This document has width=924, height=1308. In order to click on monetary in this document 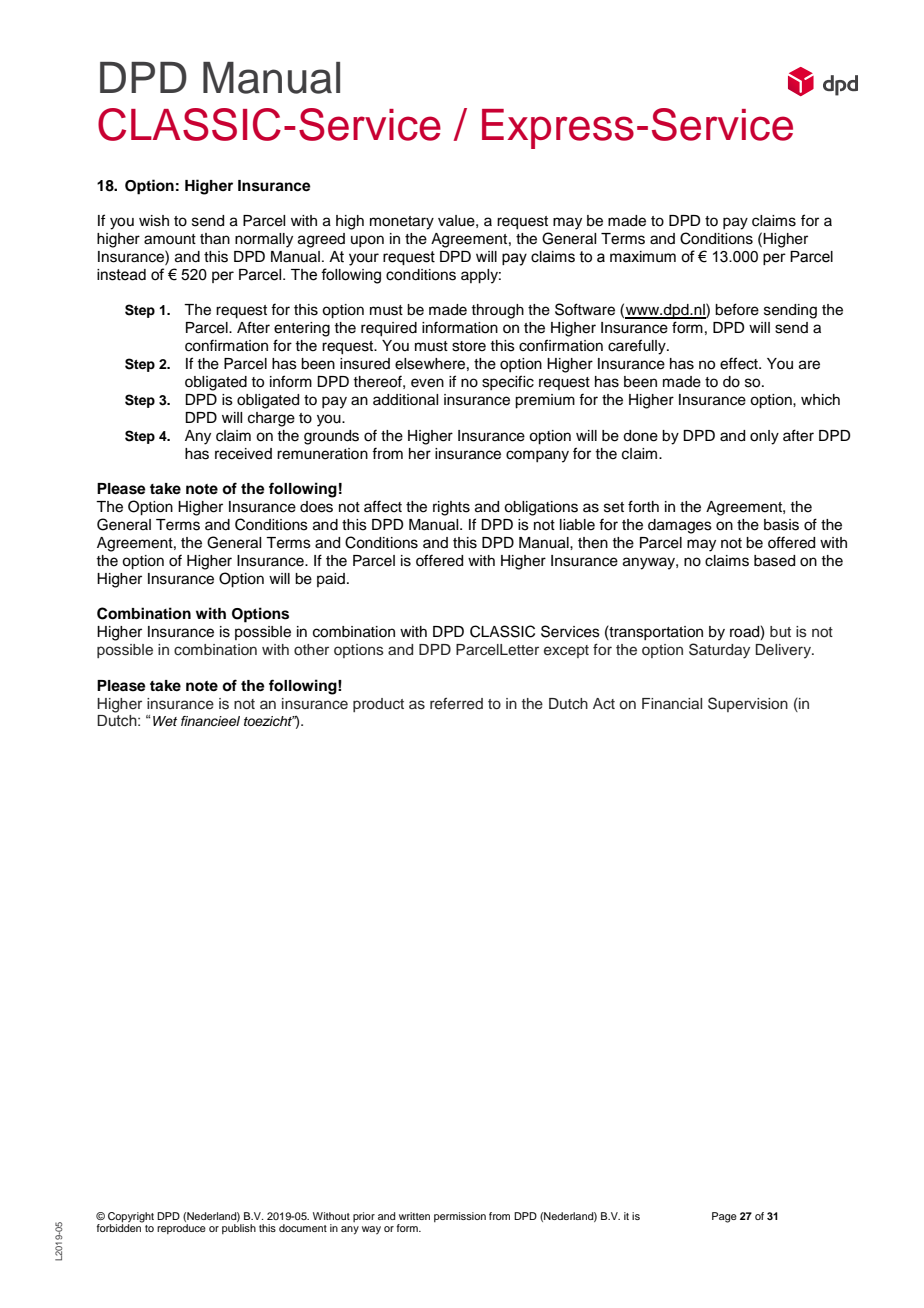, I will do `click(402, 223)`.
